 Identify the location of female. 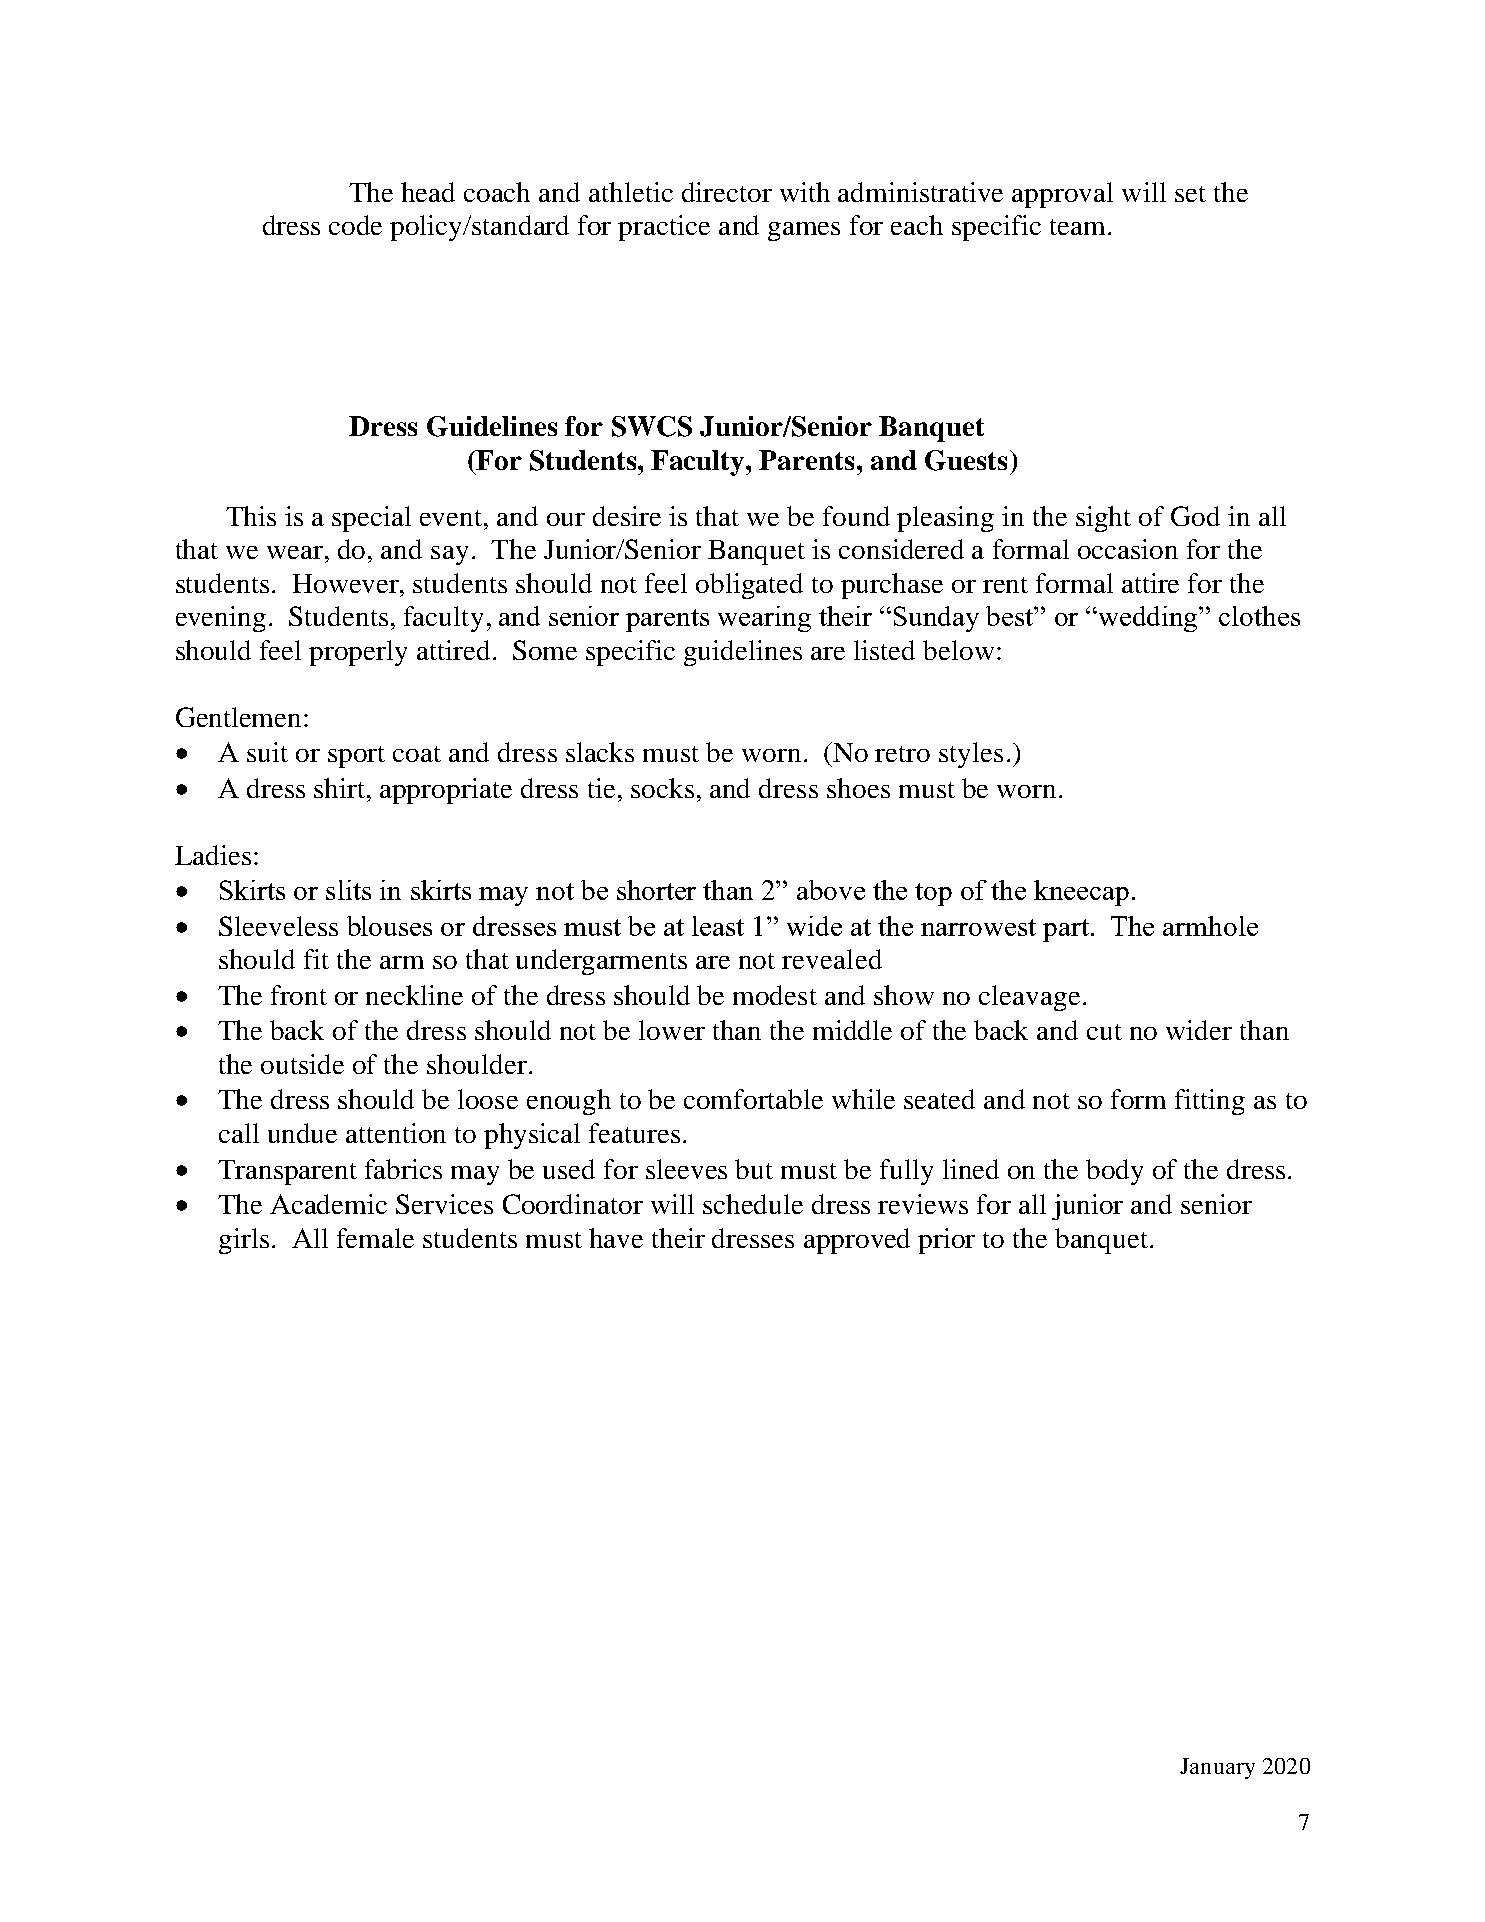
(375, 1238).
